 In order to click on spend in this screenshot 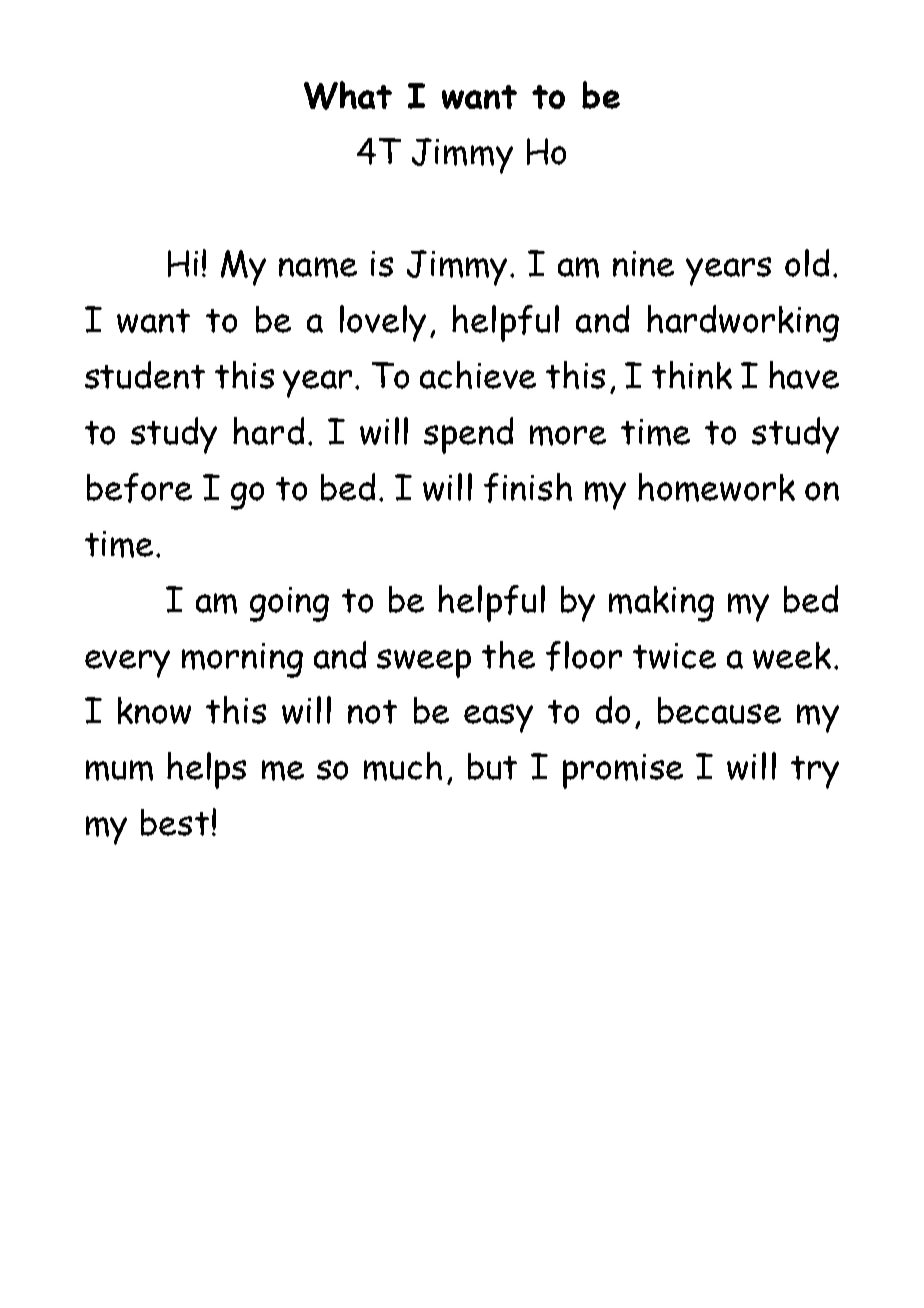, I will do `click(468, 435)`.
